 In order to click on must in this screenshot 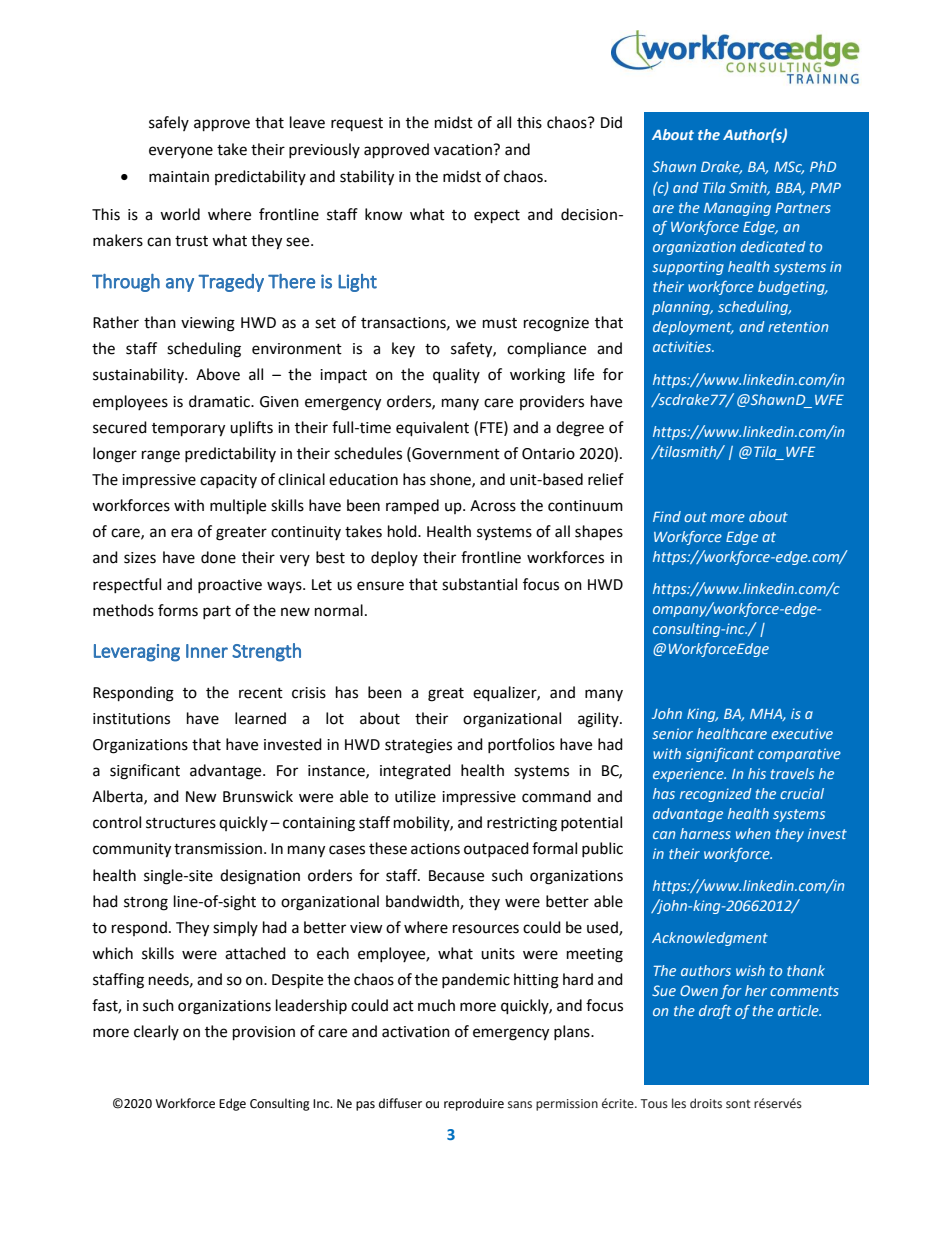, I will do `click(500, 323)`.
